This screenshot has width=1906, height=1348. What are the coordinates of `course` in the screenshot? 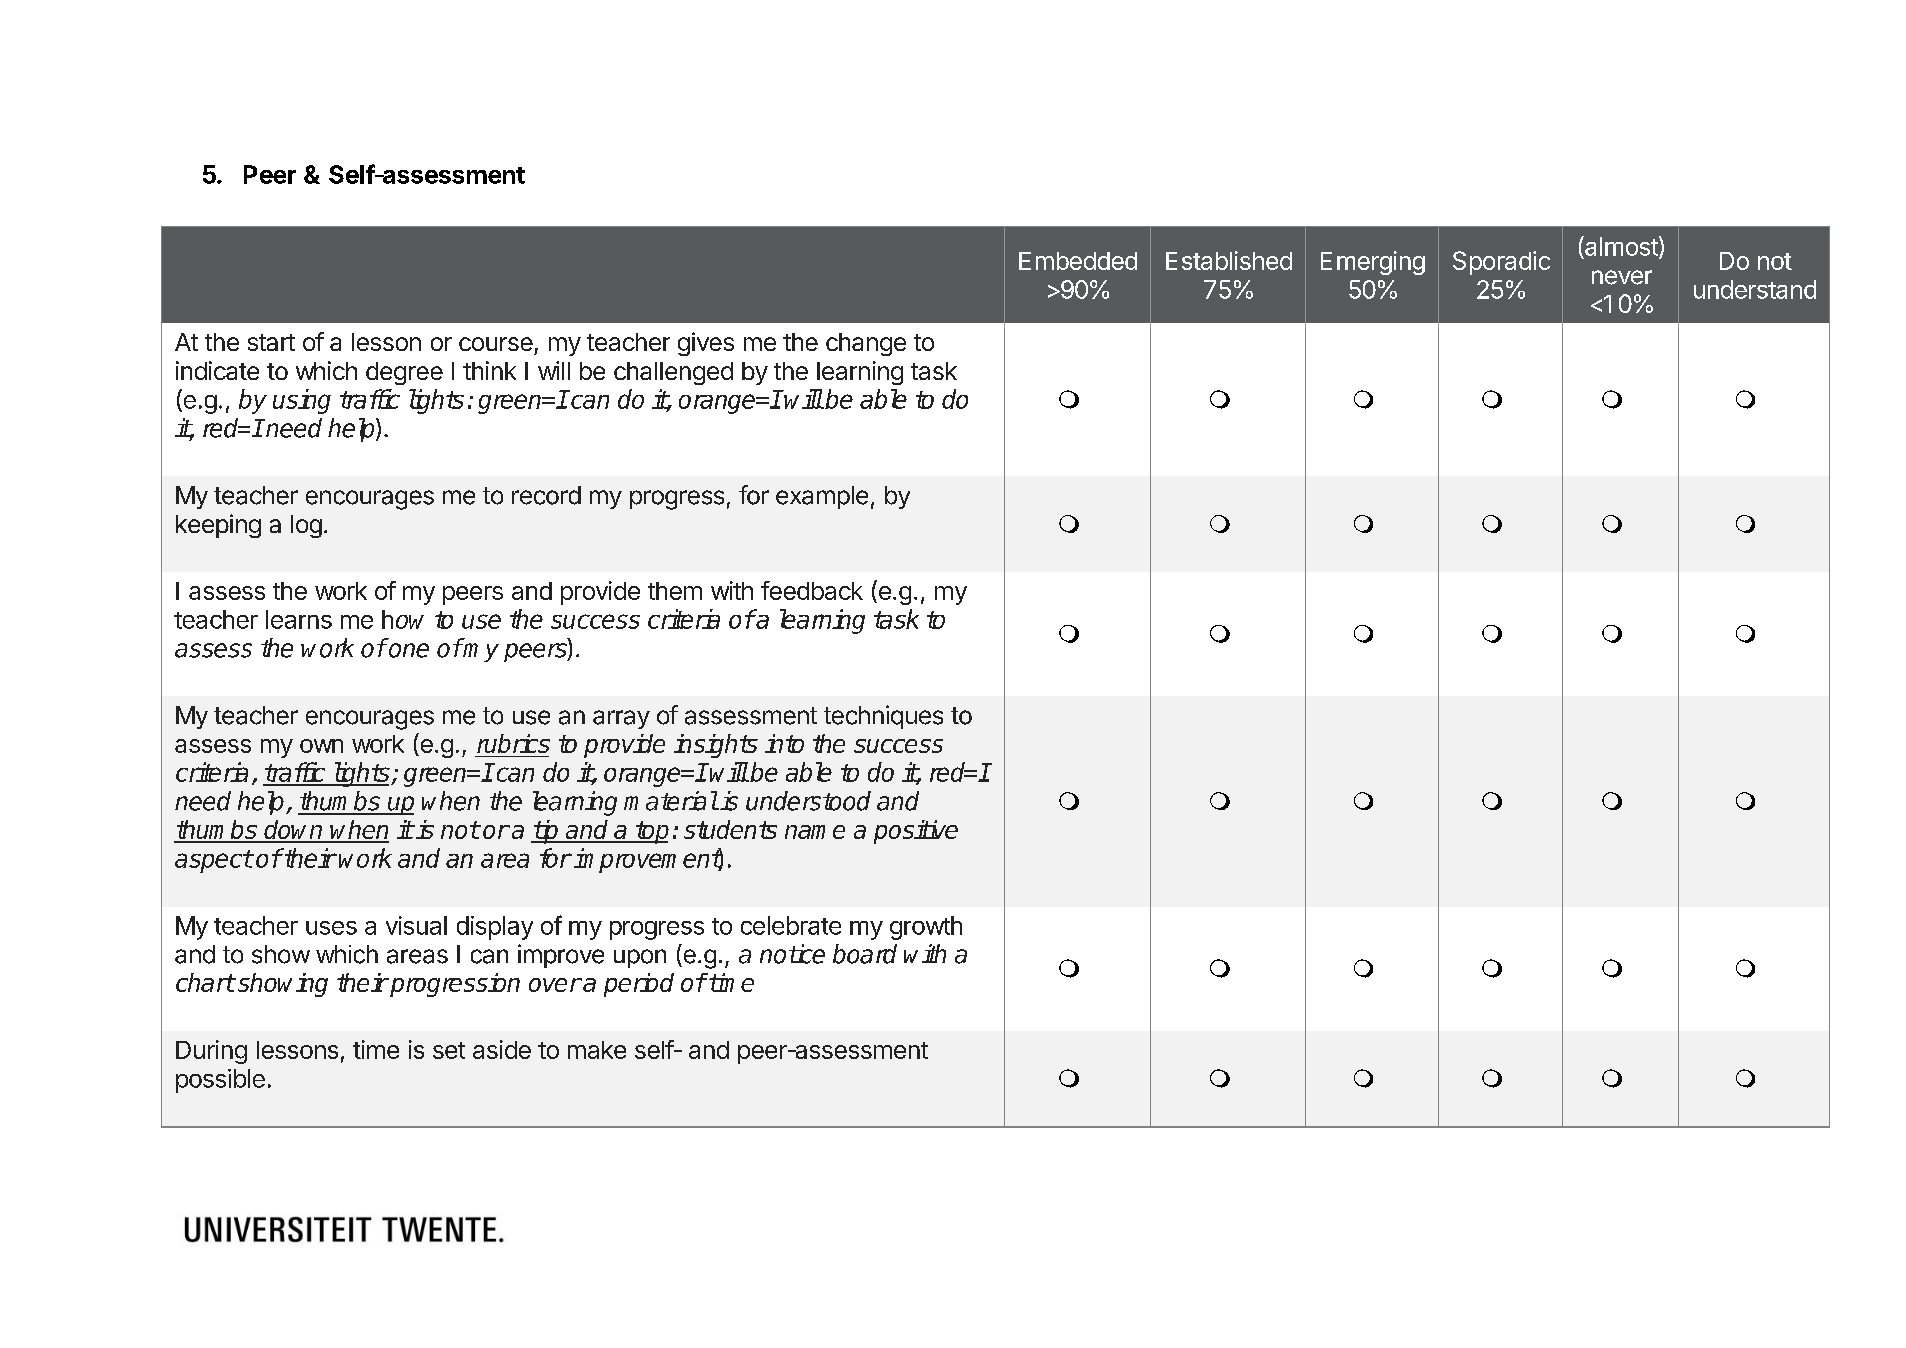 It's located at (496, 344).
